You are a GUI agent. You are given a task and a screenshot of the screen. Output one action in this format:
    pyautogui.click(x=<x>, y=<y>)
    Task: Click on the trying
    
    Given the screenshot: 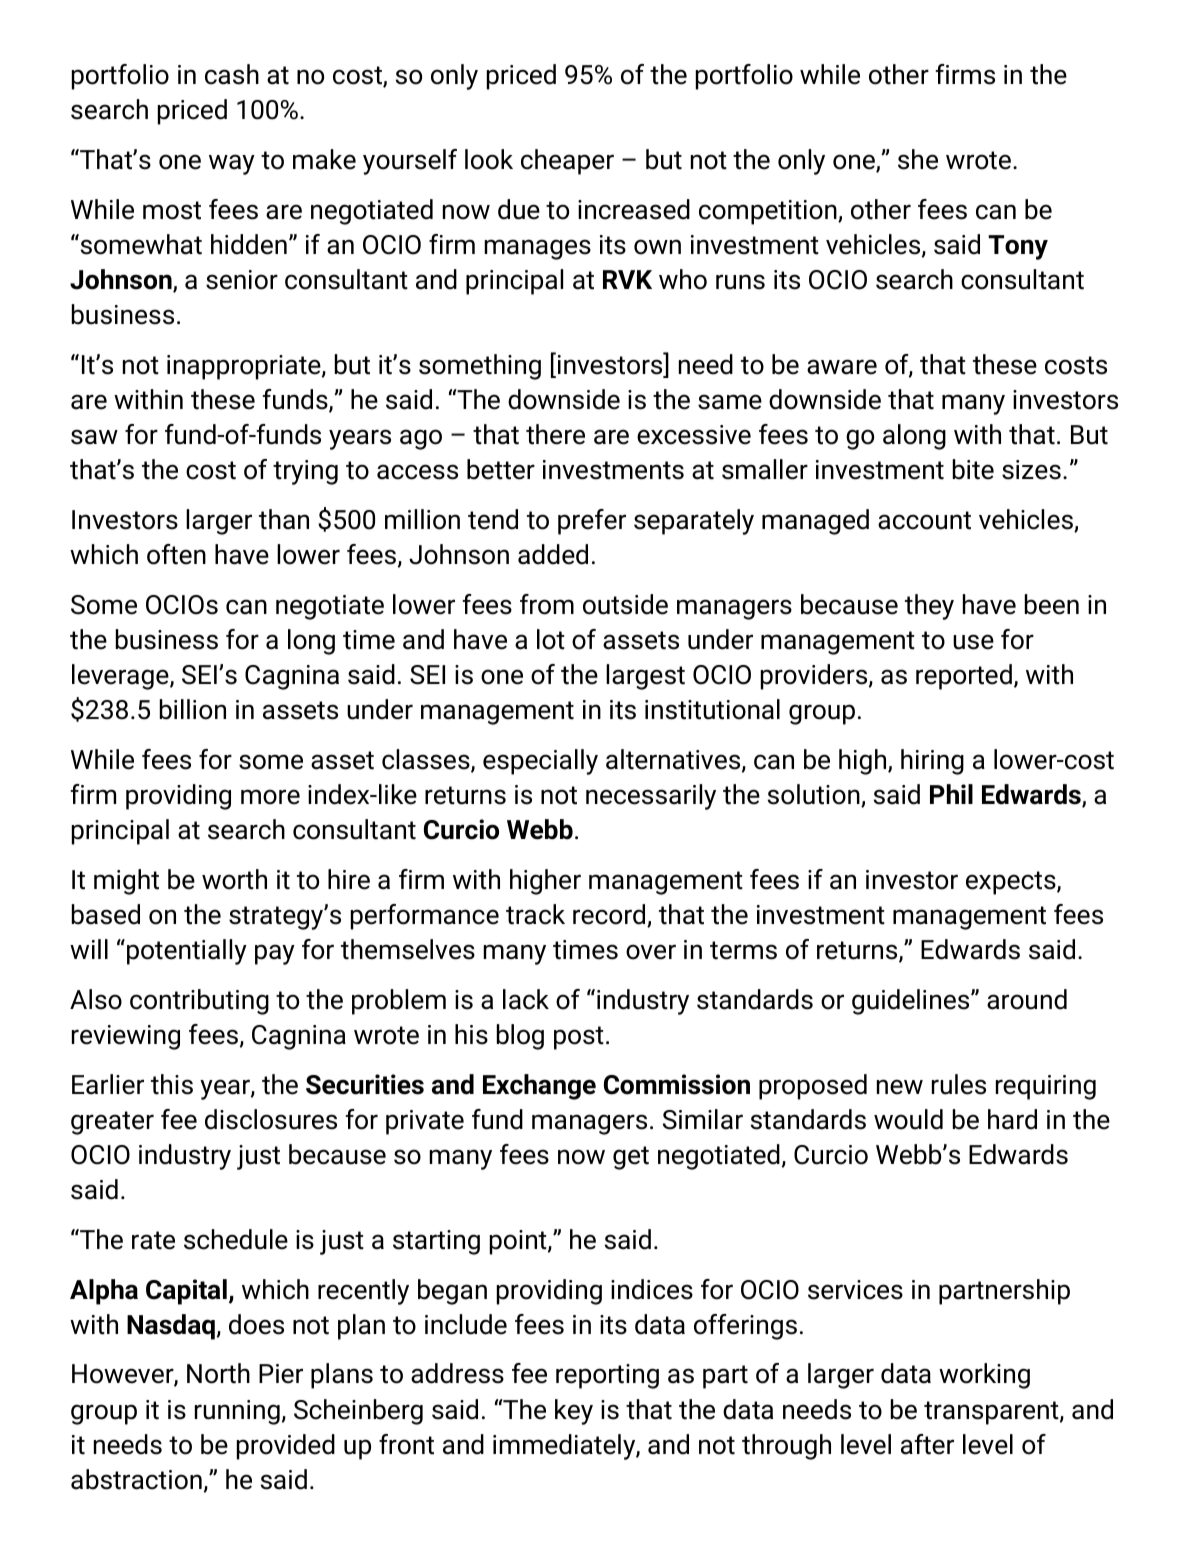 What is the action you would take?
    pyautogui.click(x=305, y=472)
